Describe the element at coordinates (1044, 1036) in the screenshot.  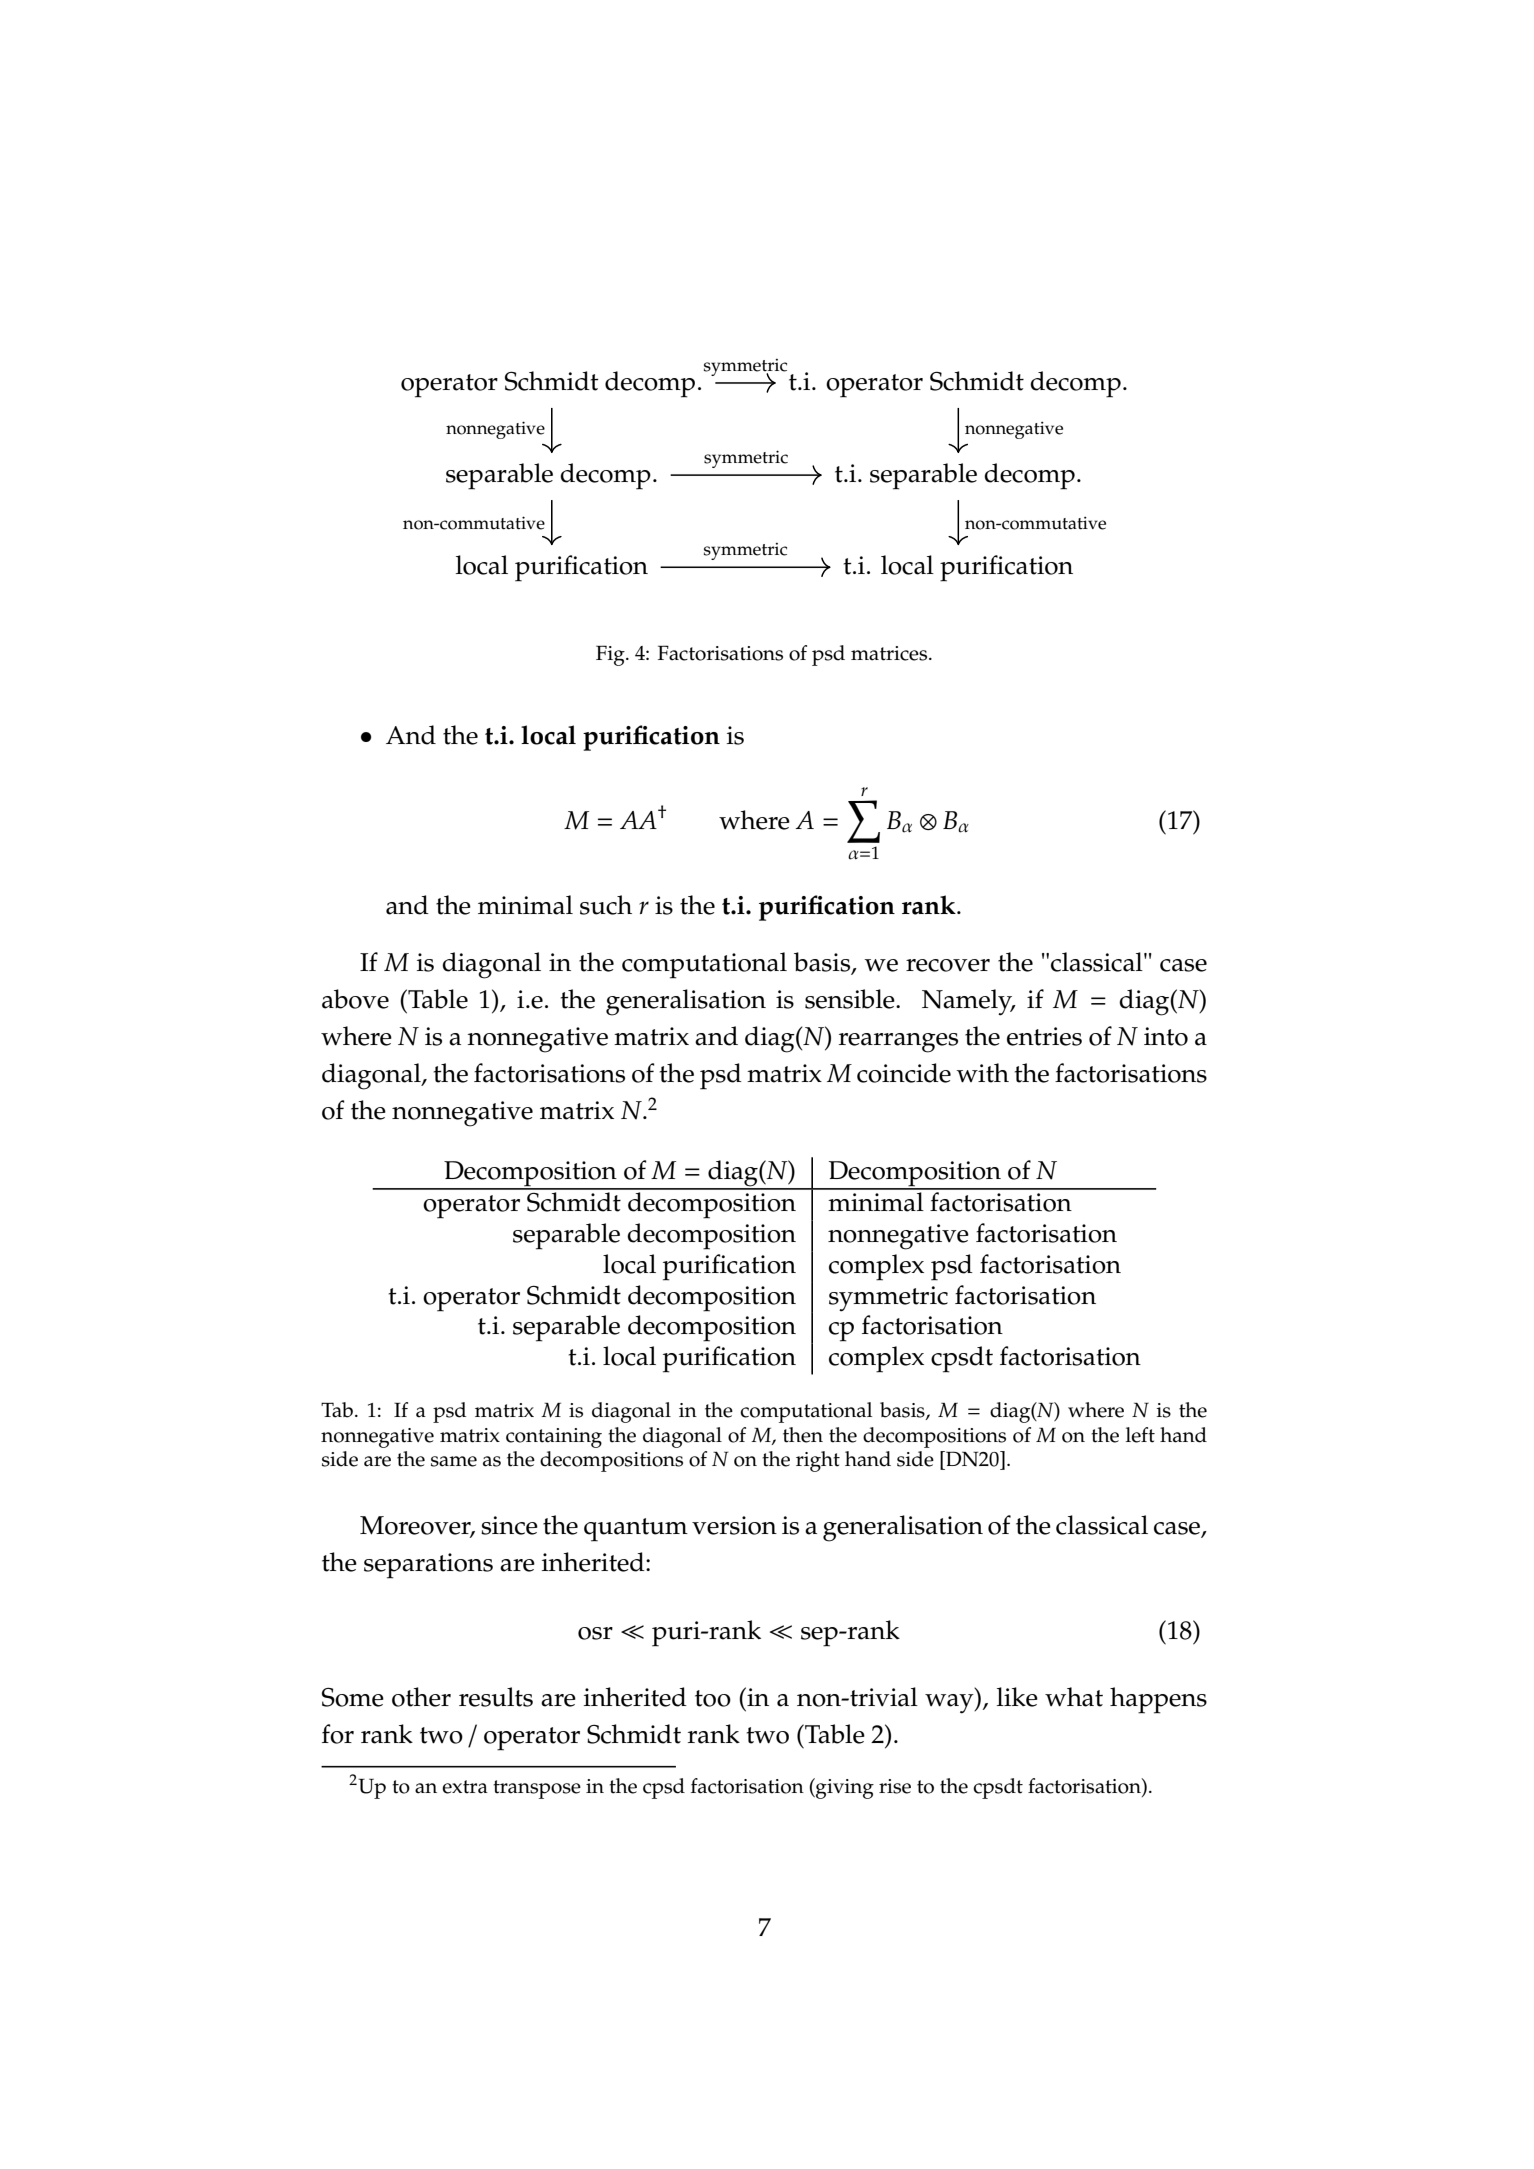
I see `entries` at that location.
